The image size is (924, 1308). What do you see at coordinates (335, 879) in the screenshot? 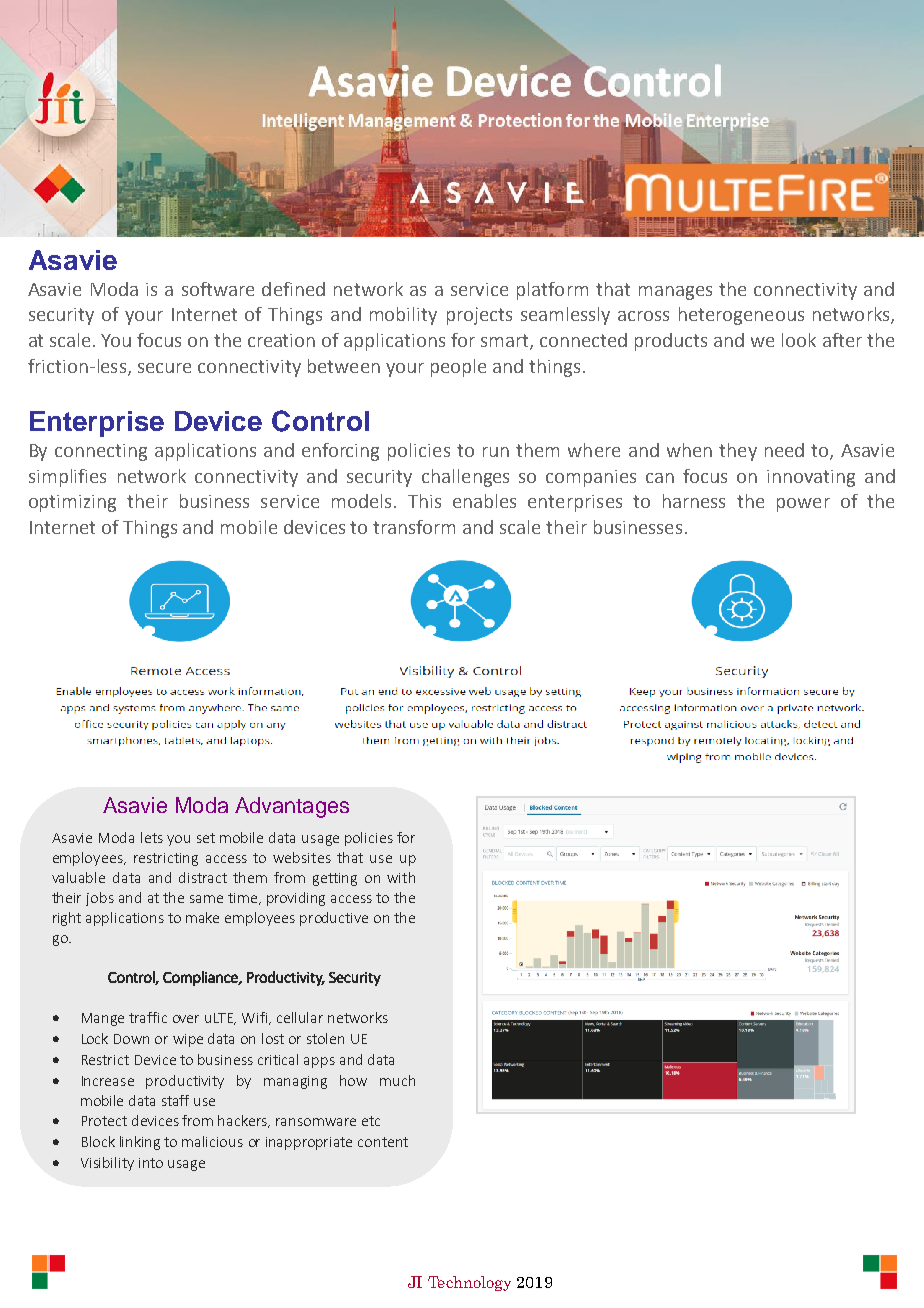
I see `getting` at bounding box center [335, 879].
